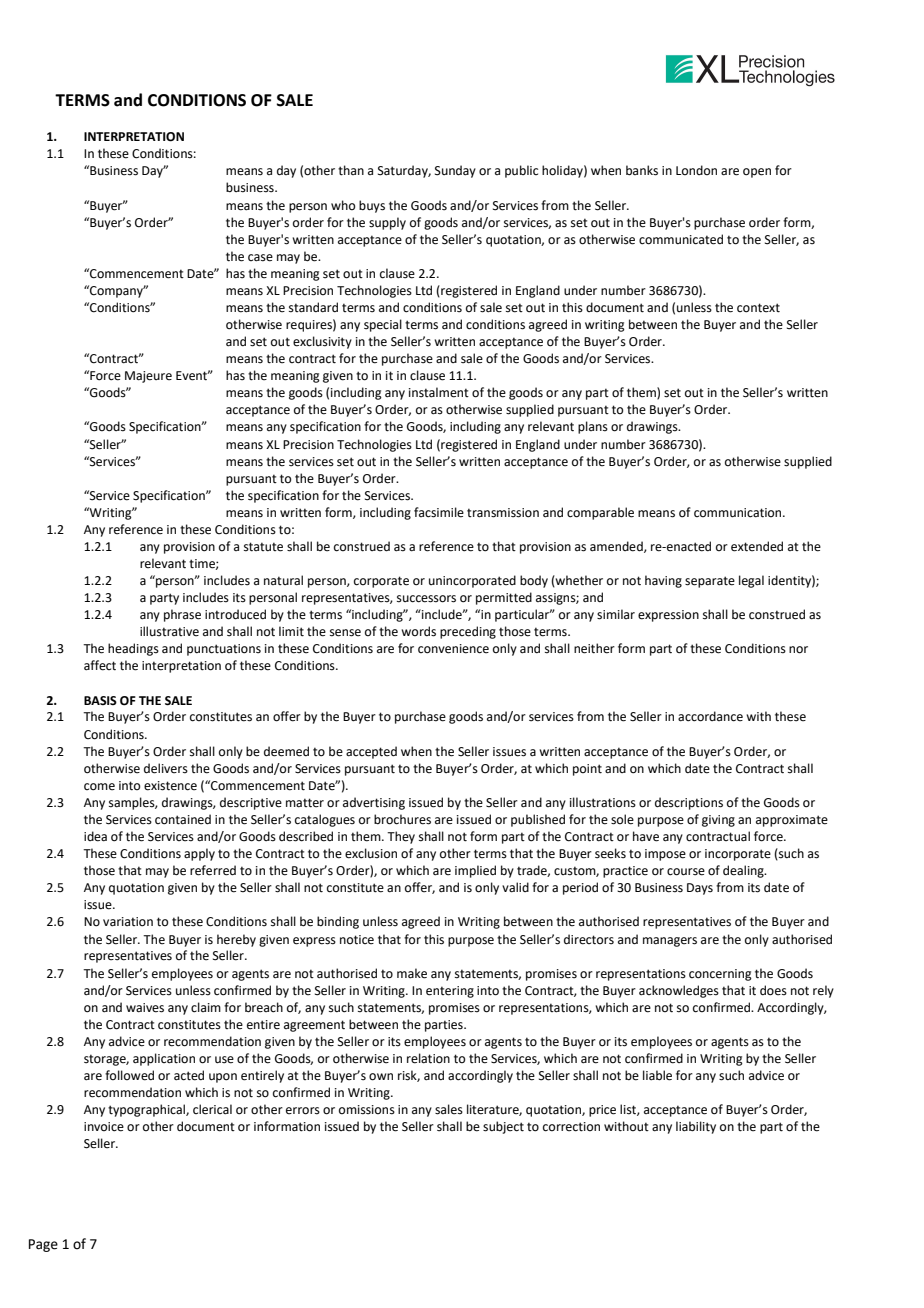 This image has width=924, height=1308. What do you see at coordinates (43, 1245) in the image?
I see `Page` at bounding box center [43, 1245].
